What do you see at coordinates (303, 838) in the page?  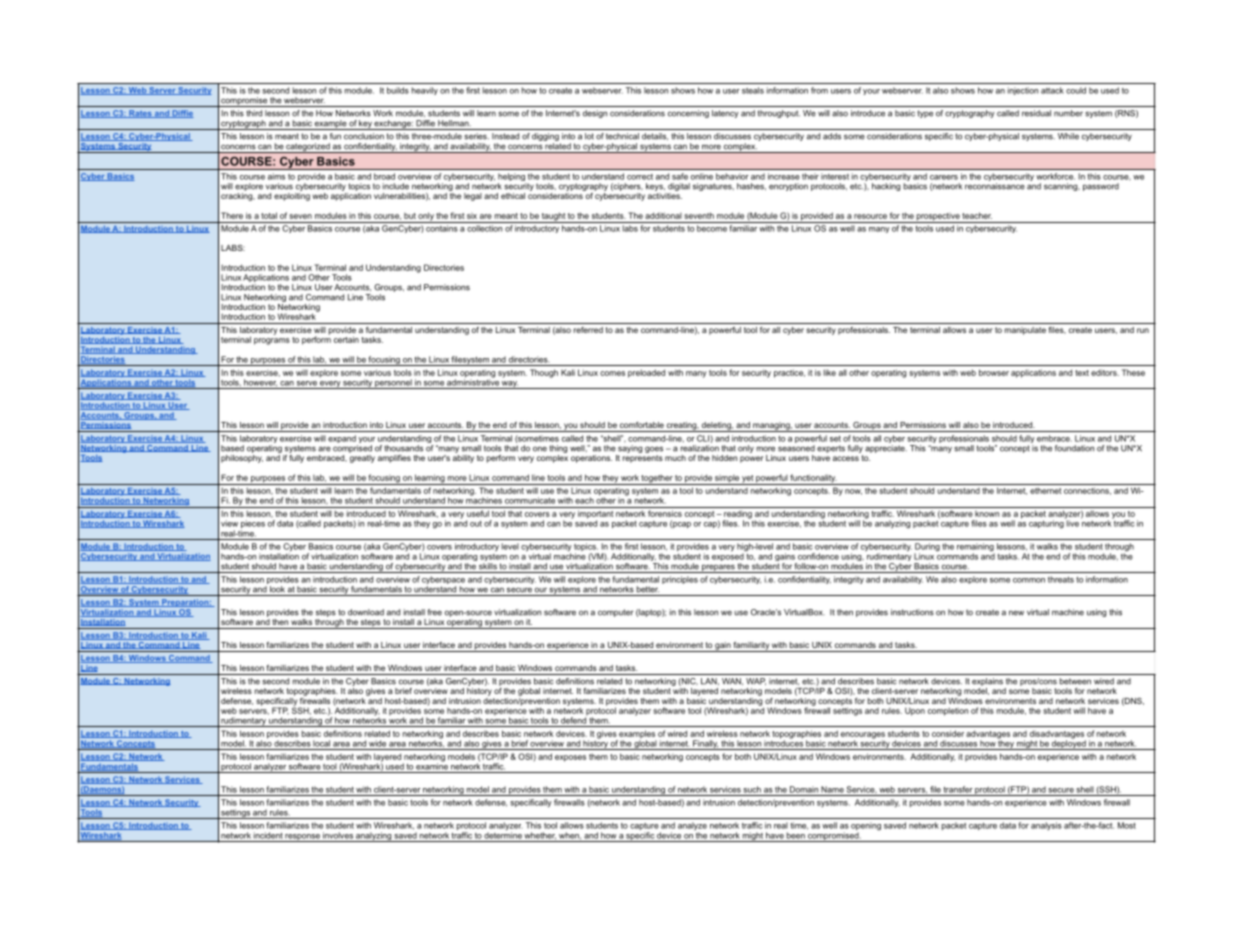 I see `response` at bounding box center [303, 838].
